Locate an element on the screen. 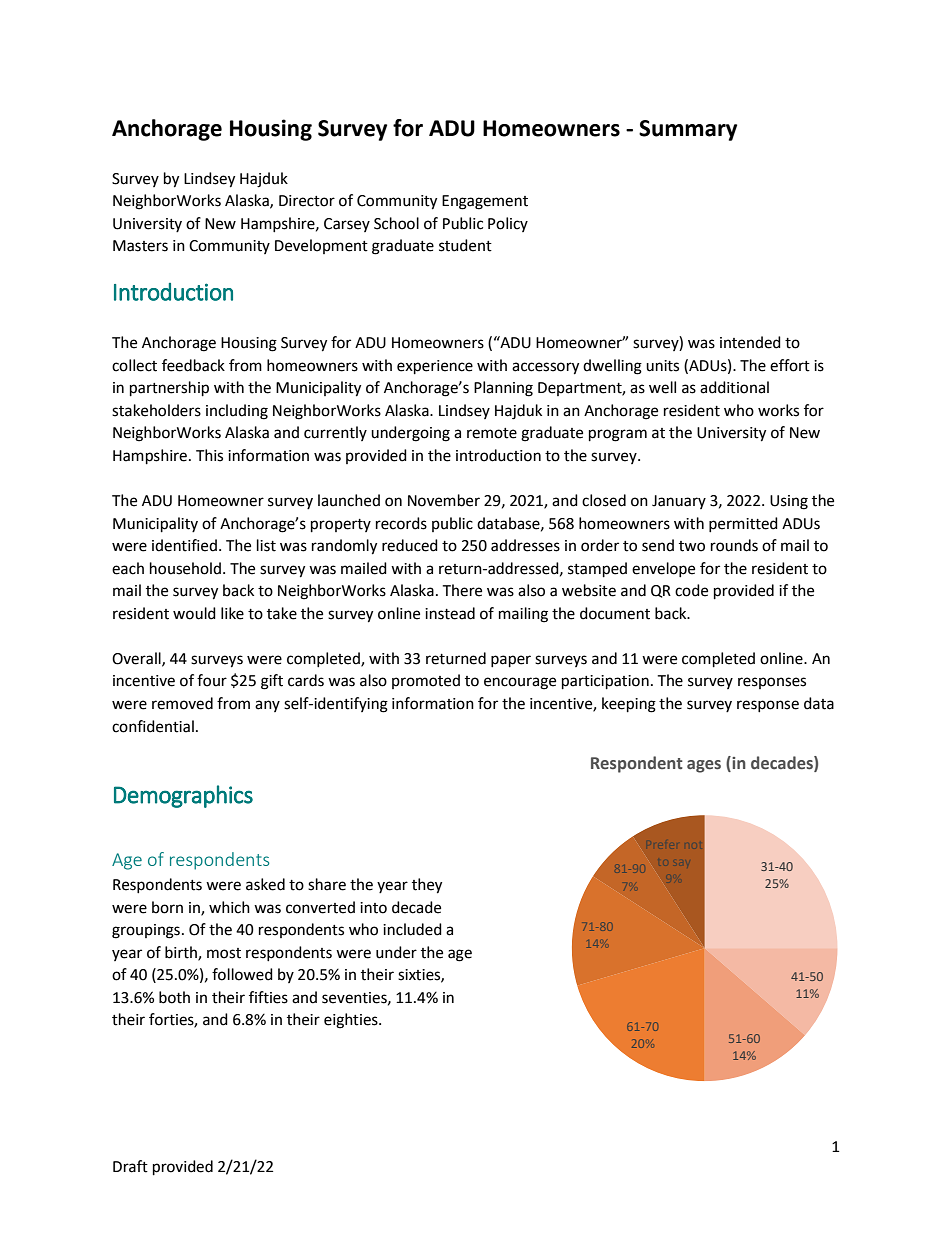  Planning is located at coordinates (503, 389).
